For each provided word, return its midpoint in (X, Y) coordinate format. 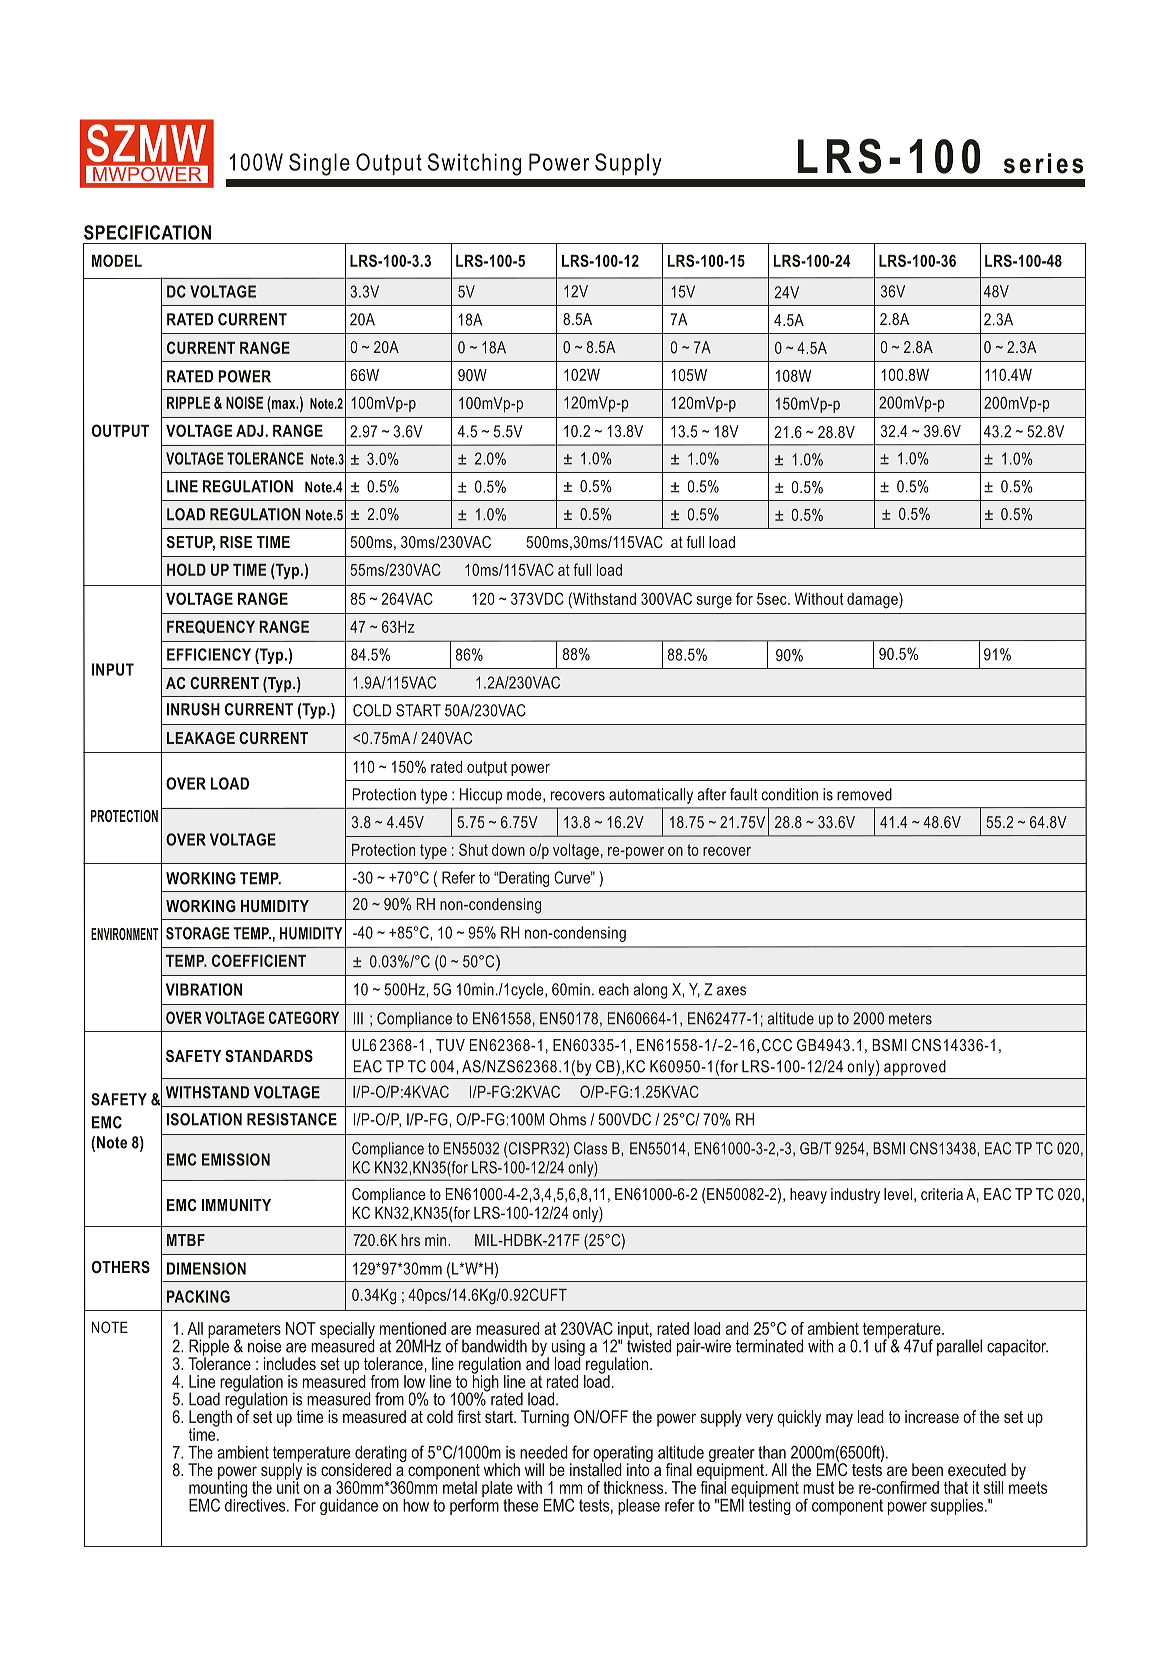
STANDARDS (269, 1056)
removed (864, 794)
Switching (474, 164)
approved (915, 1068)
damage (873, 600)
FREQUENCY (211, 627)
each (614, 989)
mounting (218, 1489)
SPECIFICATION (147, 232)
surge (714, 602)
